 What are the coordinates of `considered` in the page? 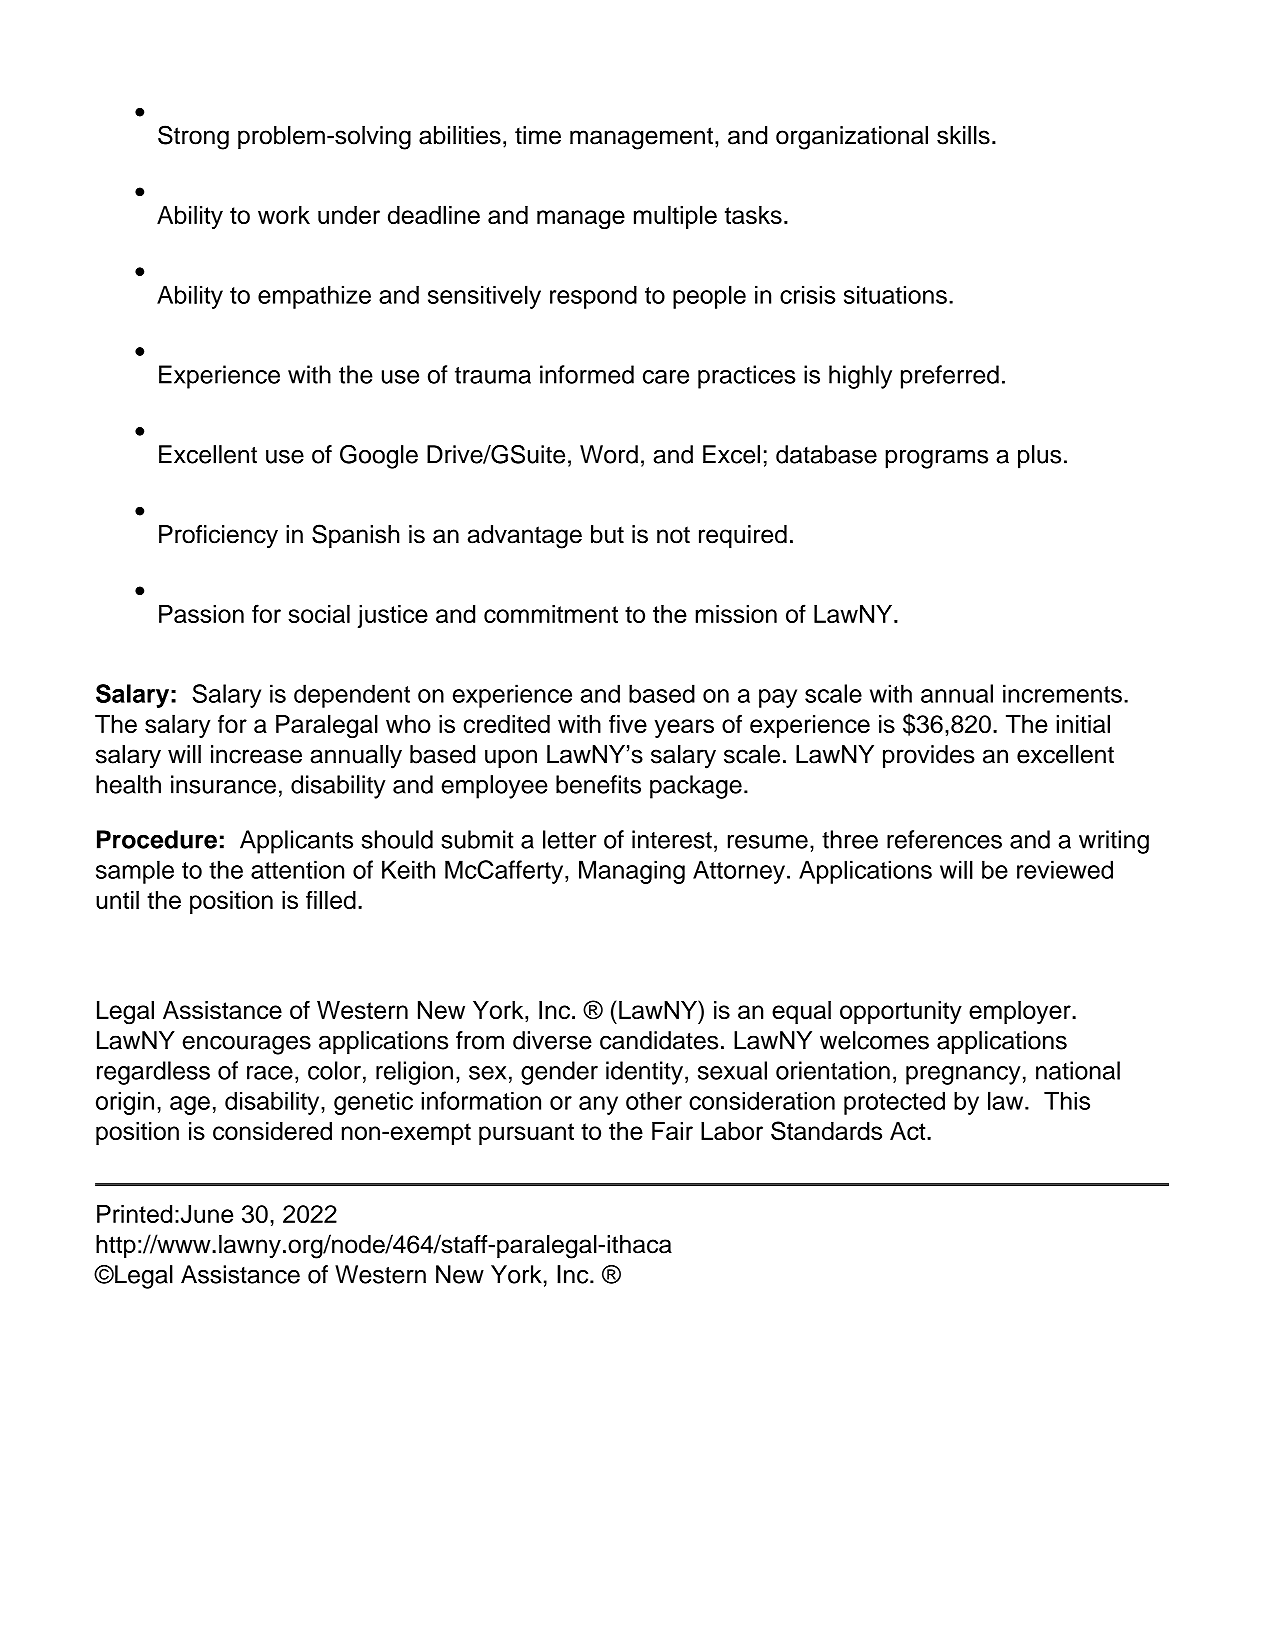 It's located at (272, 1131).
